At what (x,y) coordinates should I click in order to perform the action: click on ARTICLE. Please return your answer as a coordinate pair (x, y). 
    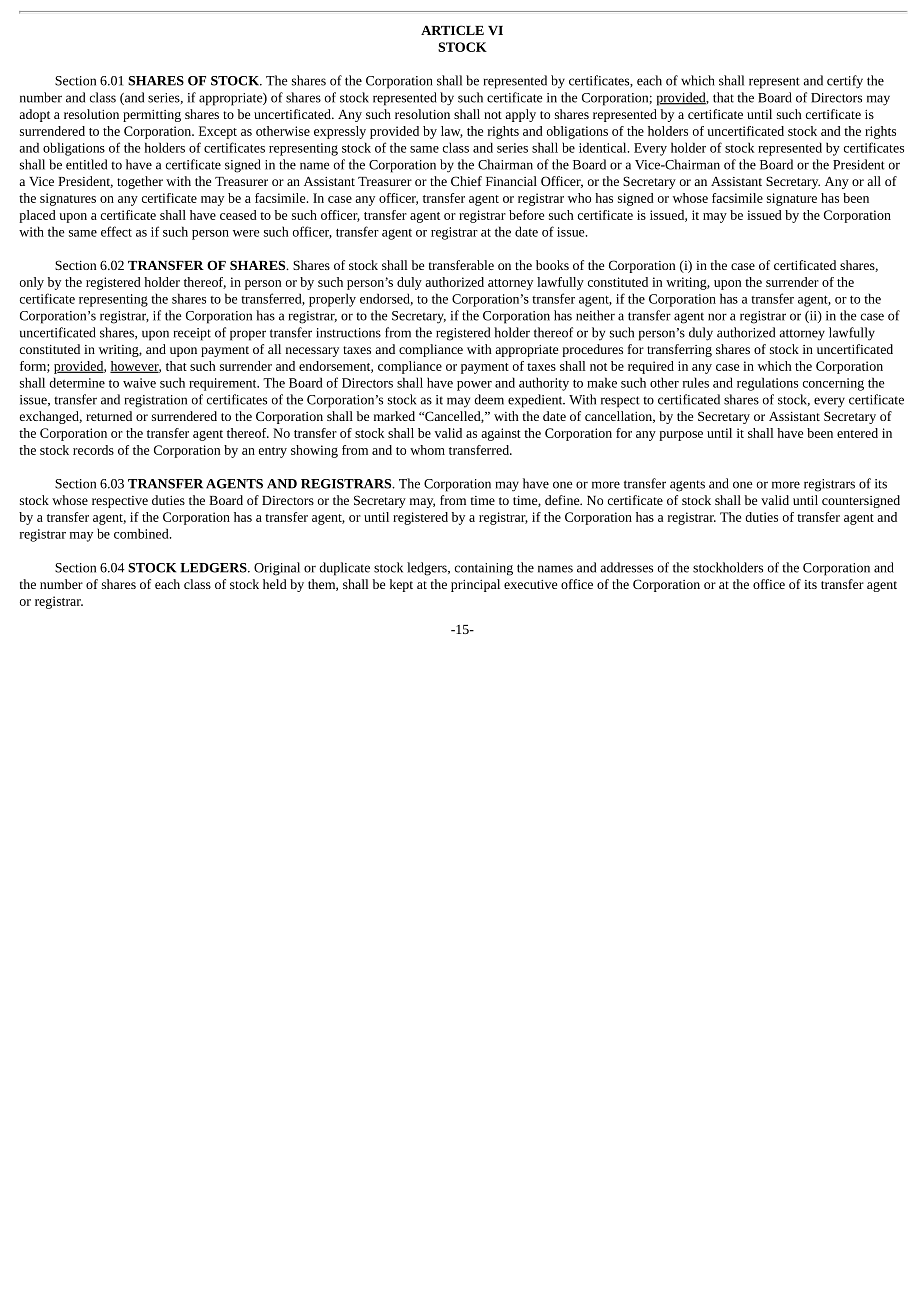
    Looking at the image, I should click on (452, 30).
